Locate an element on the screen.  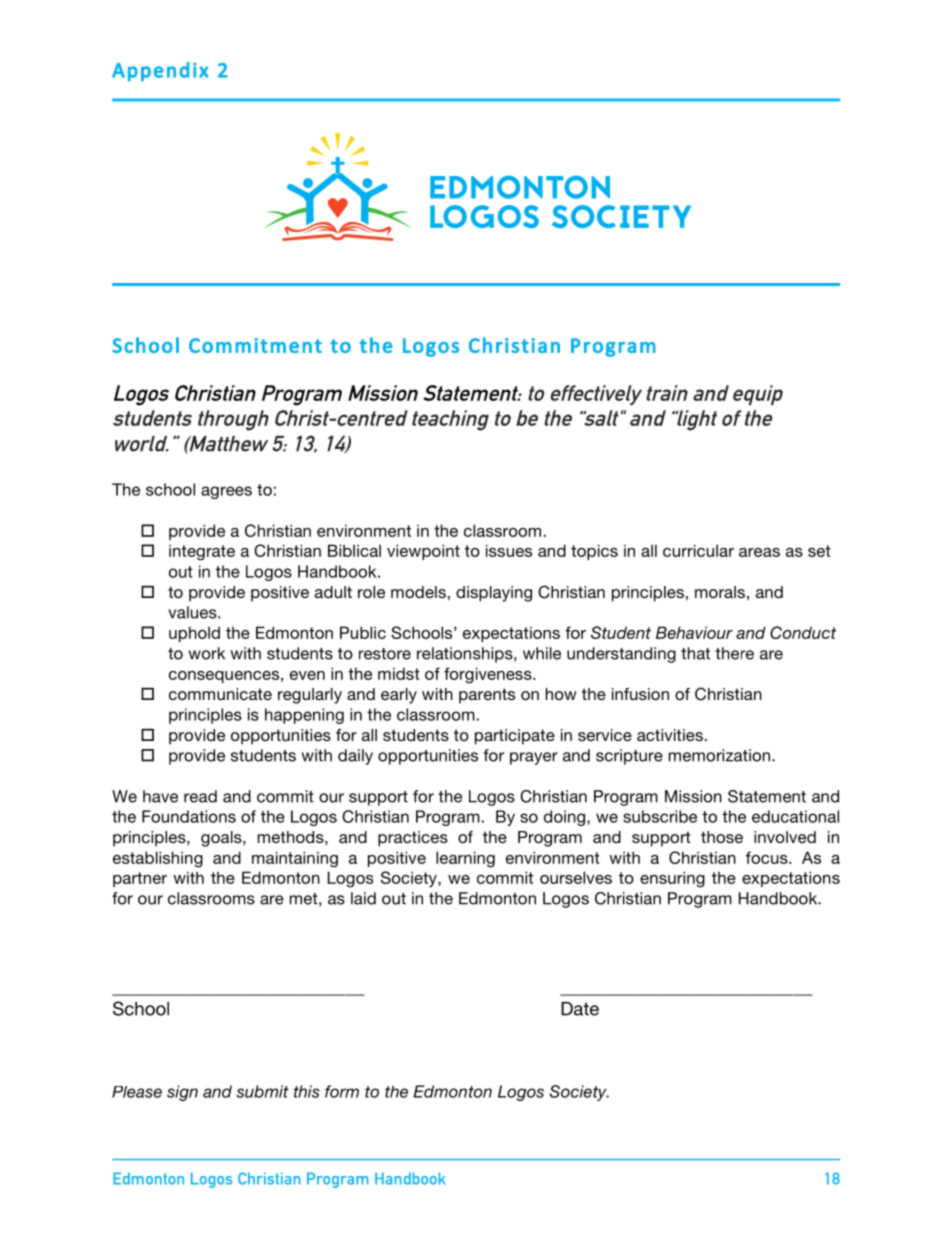
Appendix is located at coordinates (160, 72).
